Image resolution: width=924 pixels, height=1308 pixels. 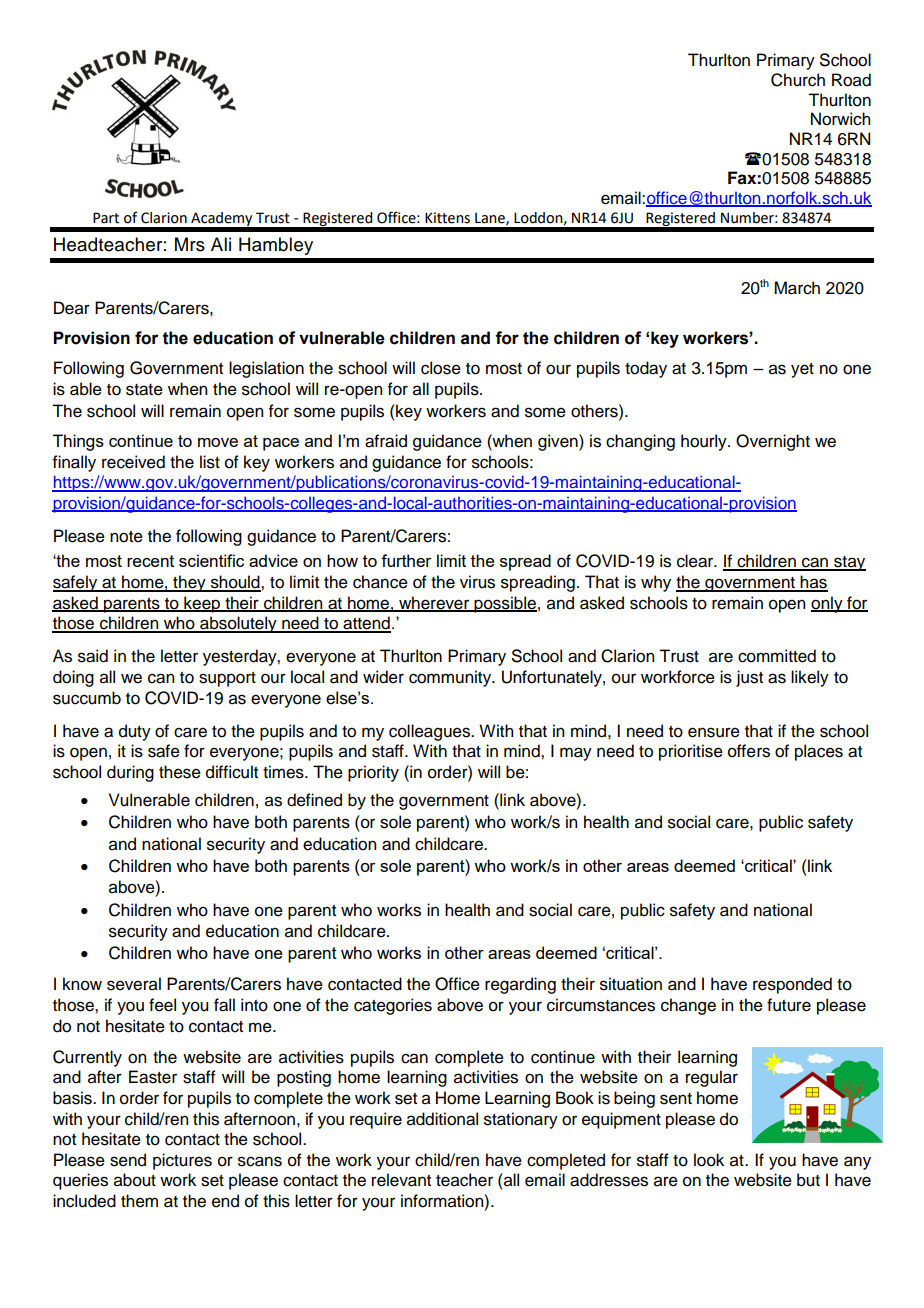 What do you see at coordinates (106, 218) in the image?
I see `Part` at bounding box center [106, 218].
